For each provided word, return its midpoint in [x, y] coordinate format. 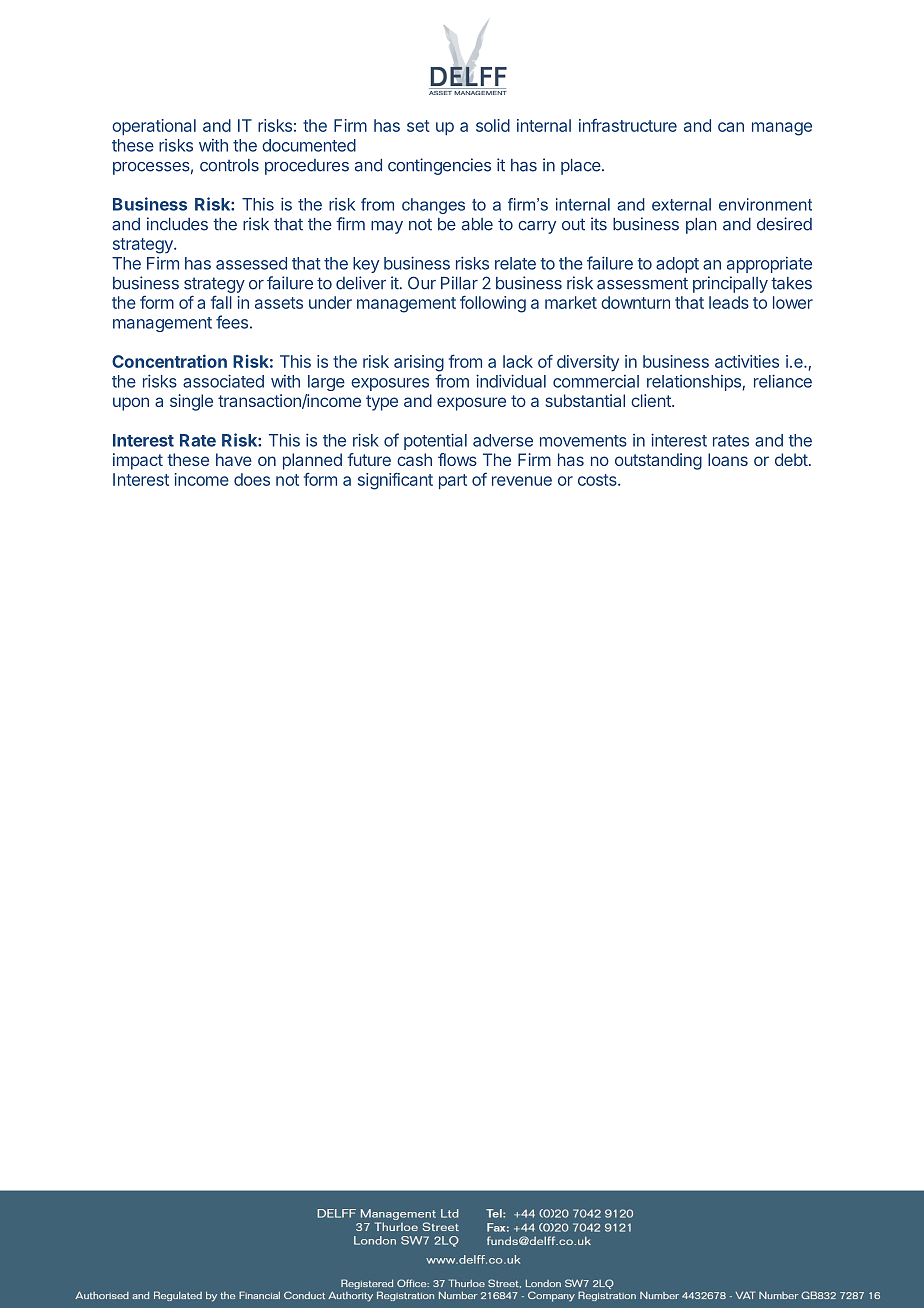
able [477, 224]
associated [223, 381]
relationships [694, 383]
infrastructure [628, 125]
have [234, 459]
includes [177, 224]
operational [154, 127]
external [681, 204]
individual [511, 381]
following [493, 304]
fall [221, 302]
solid [493, 125]
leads [729, 302]
